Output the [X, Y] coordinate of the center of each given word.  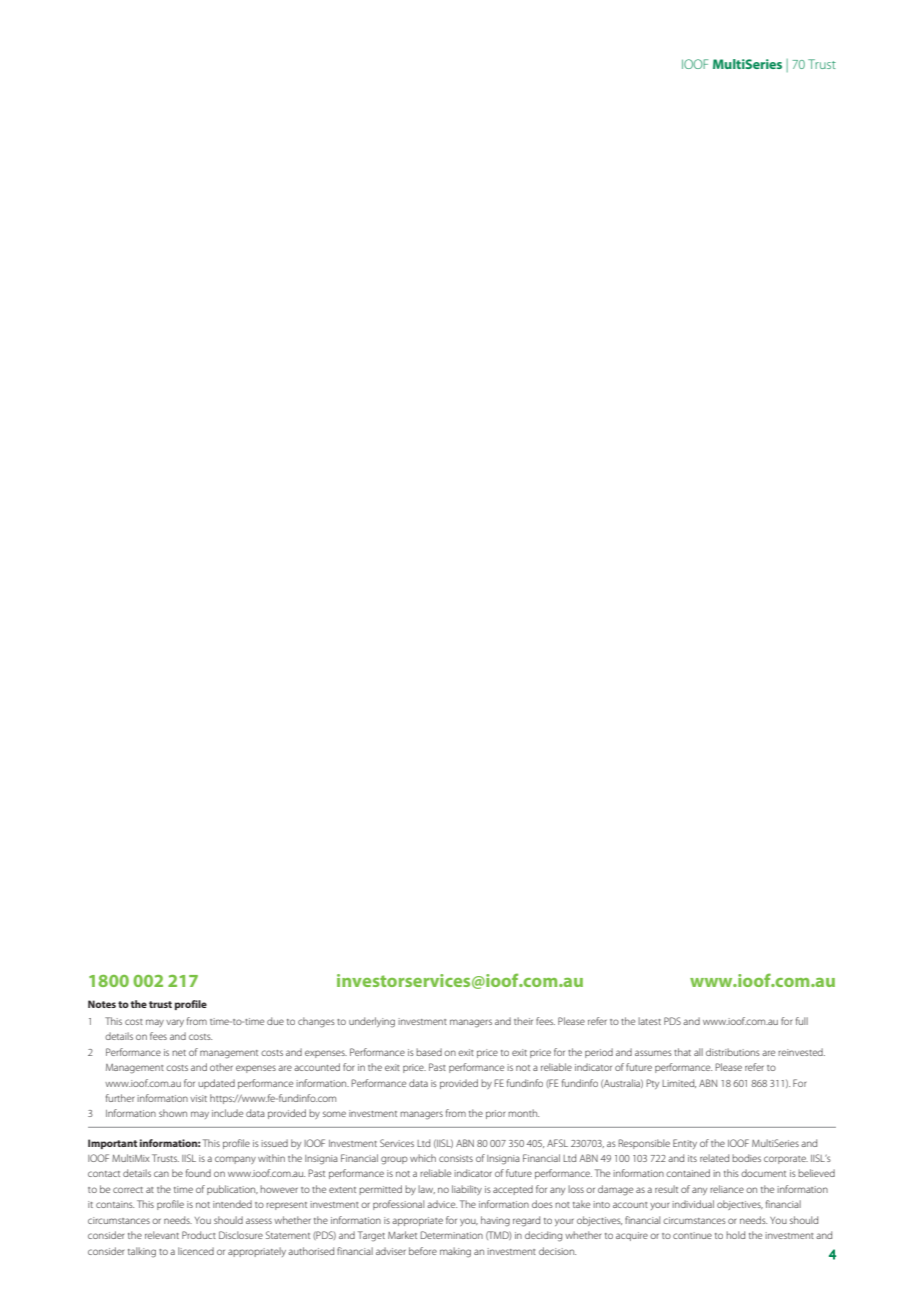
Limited [679, 1083]
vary [175, 1023]
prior [495, 1114]
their [523, 1021]
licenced [196, 1251]
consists [456, 1158]
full [802, 1021]
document [763, 1173]
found [198, 1173]
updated [216, 1084]
